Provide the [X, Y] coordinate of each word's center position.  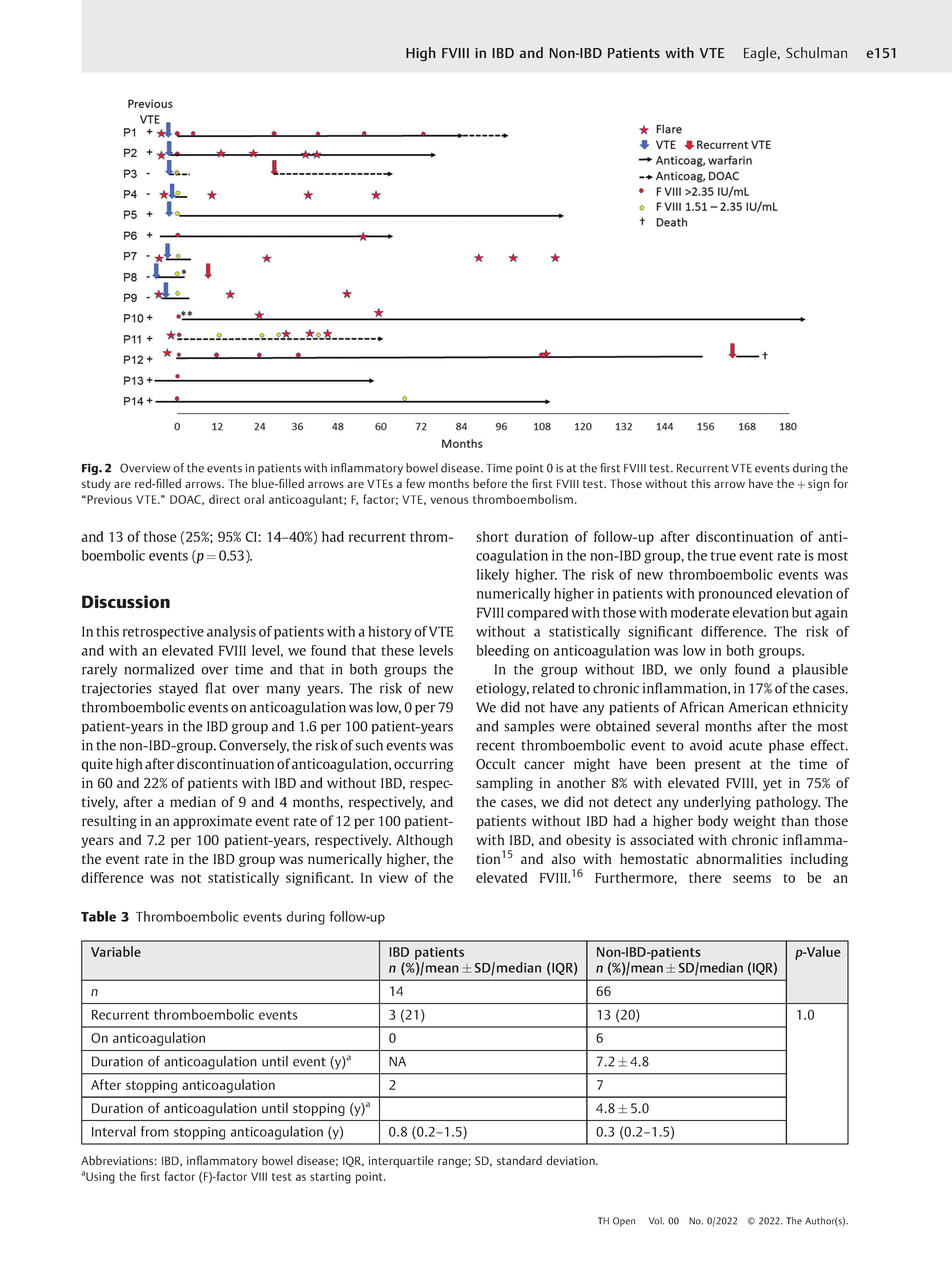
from [155, 1131]
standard [519, 1160]
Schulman [816, 52]
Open [624, 1222]
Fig [91, 469]
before [490, 483]
